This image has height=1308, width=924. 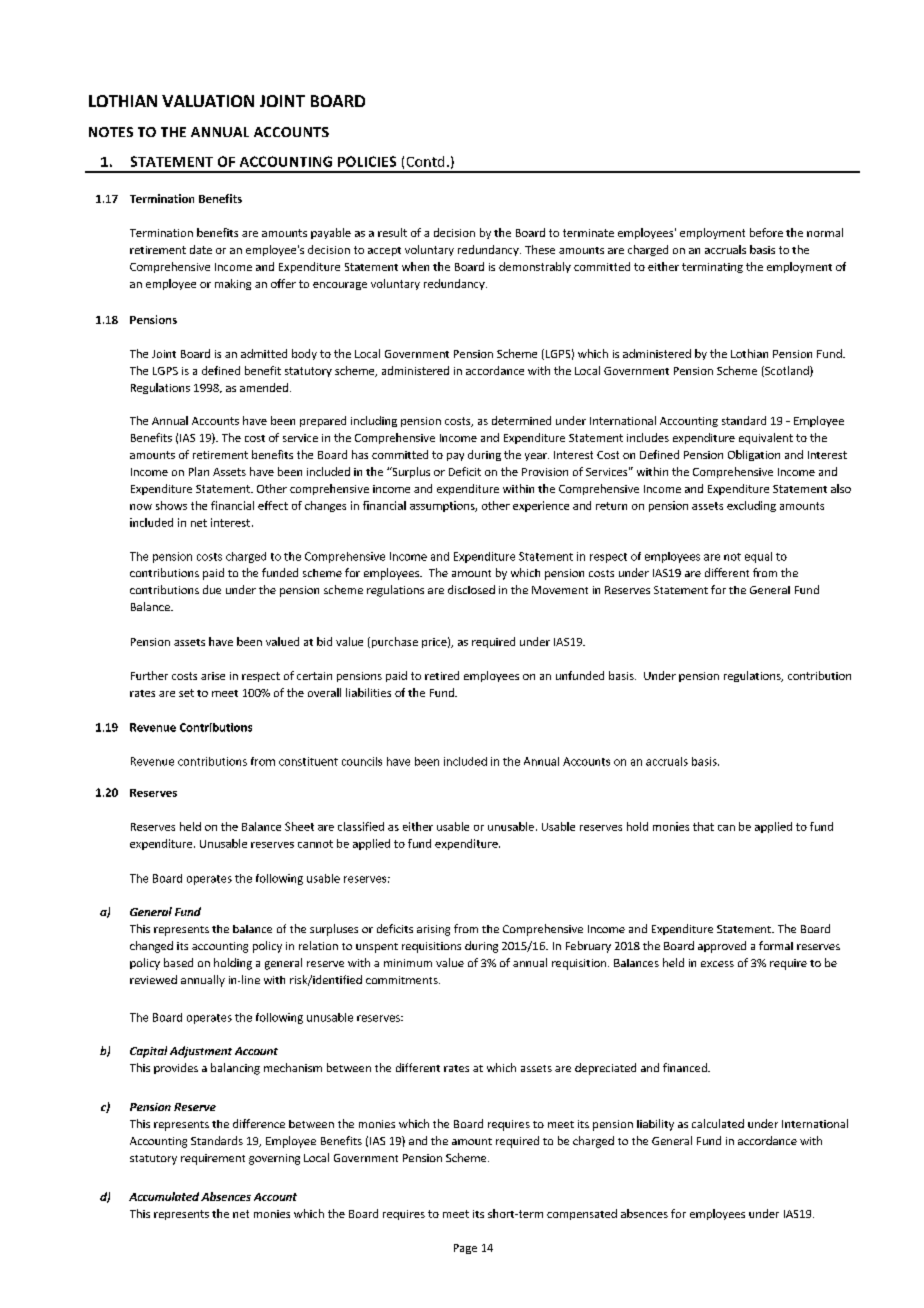 What do you see at coordinates (425, 161) in the image?
I see `Contd` at bounding box center [425, 161].
